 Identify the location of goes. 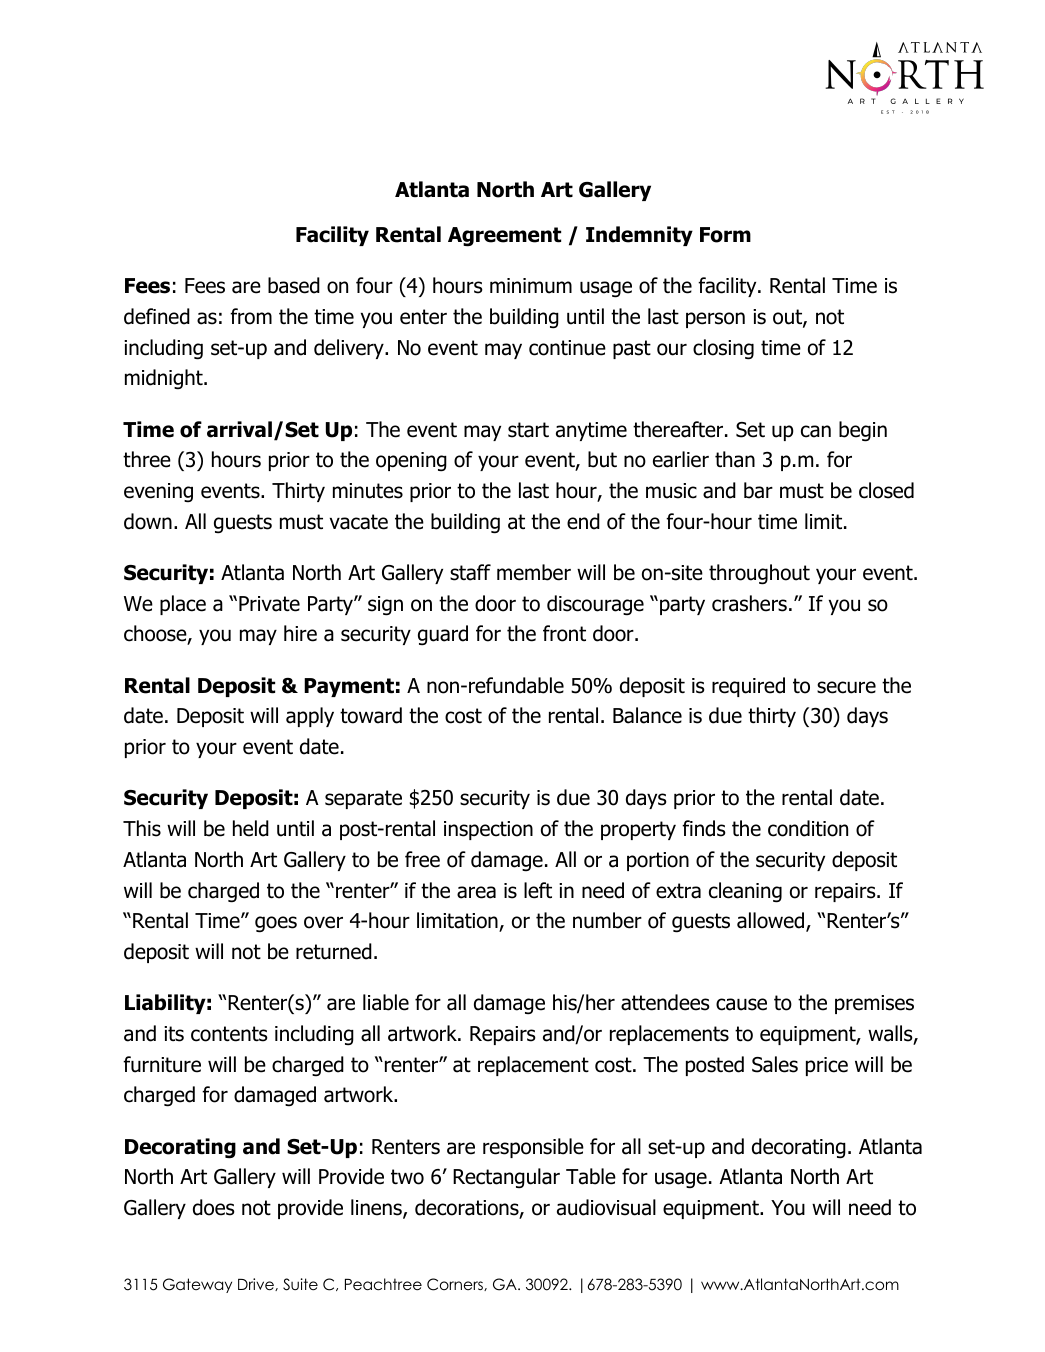
(276, 924).
